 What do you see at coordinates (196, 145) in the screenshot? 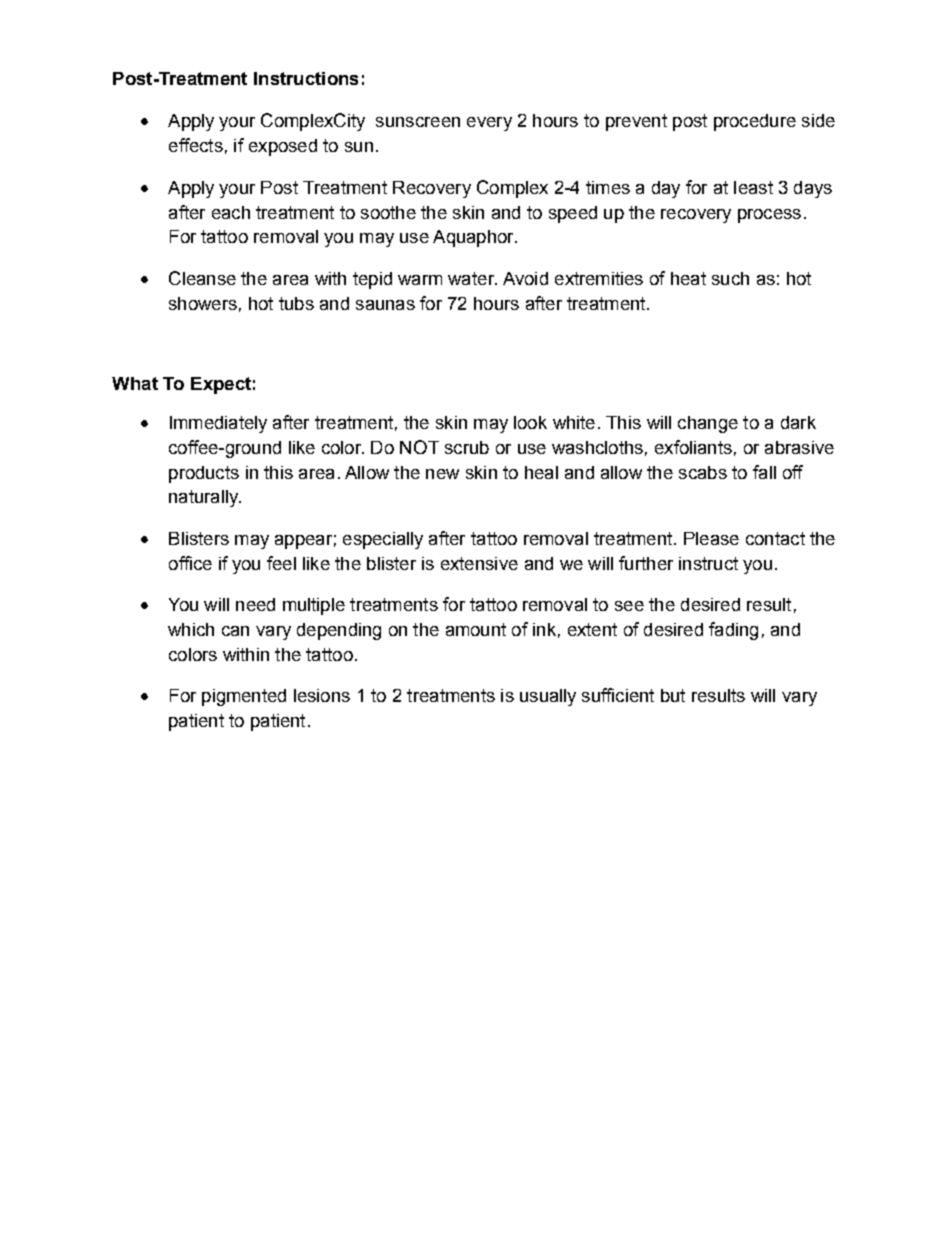
I see `effects` at bounding box center [196, 145].
